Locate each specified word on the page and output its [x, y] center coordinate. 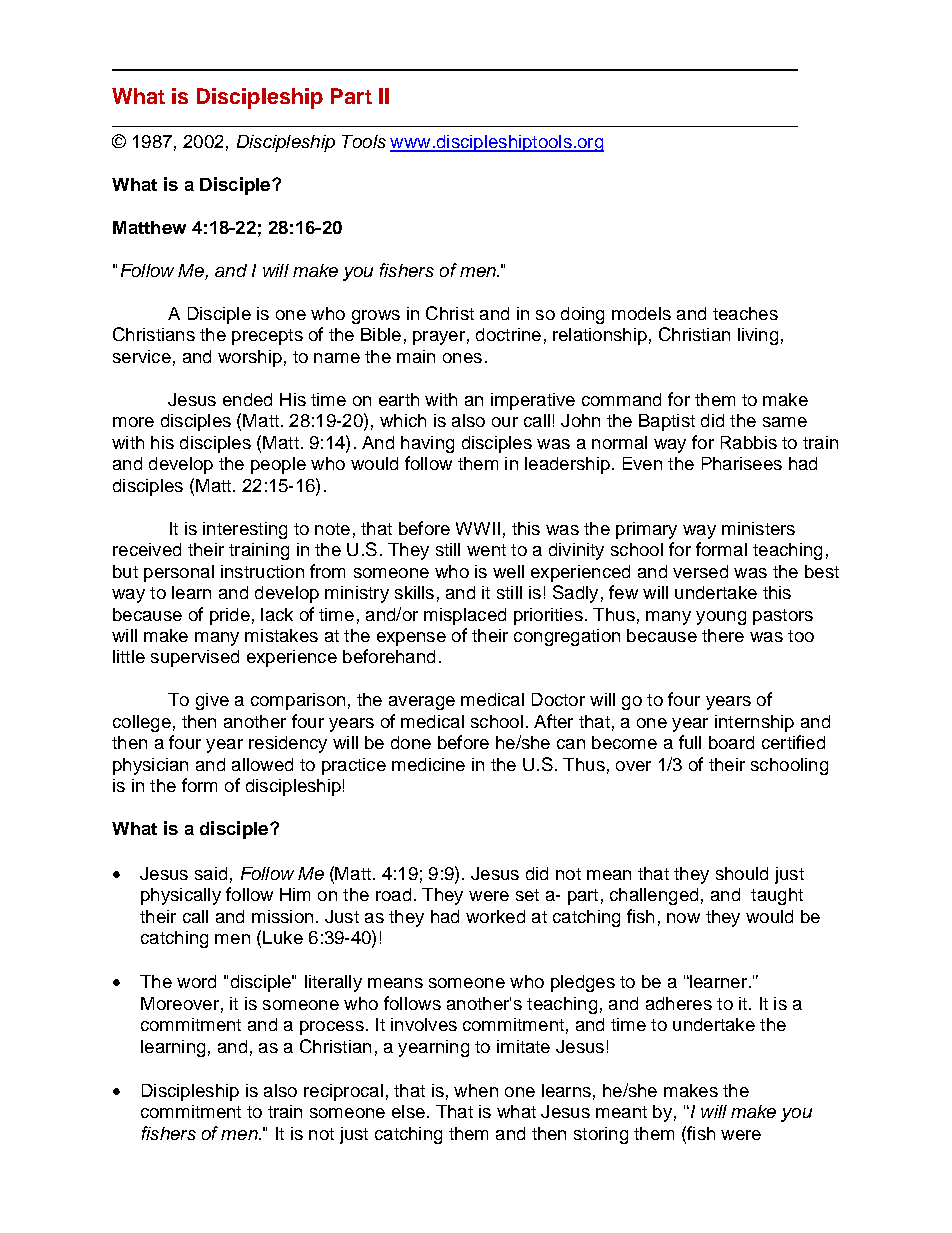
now [683, 918]
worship [250, 358]
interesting [245, 530]
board [731, 742]
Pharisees [742, 463]
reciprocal [343, 1092]
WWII [478, 528]
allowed [262, 764]
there [723, 635]
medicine [428, 764]
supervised [195, 658]
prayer [439, 338]
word [196, 981]
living [758, 336]
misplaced [465, 616]
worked [495, 916]
